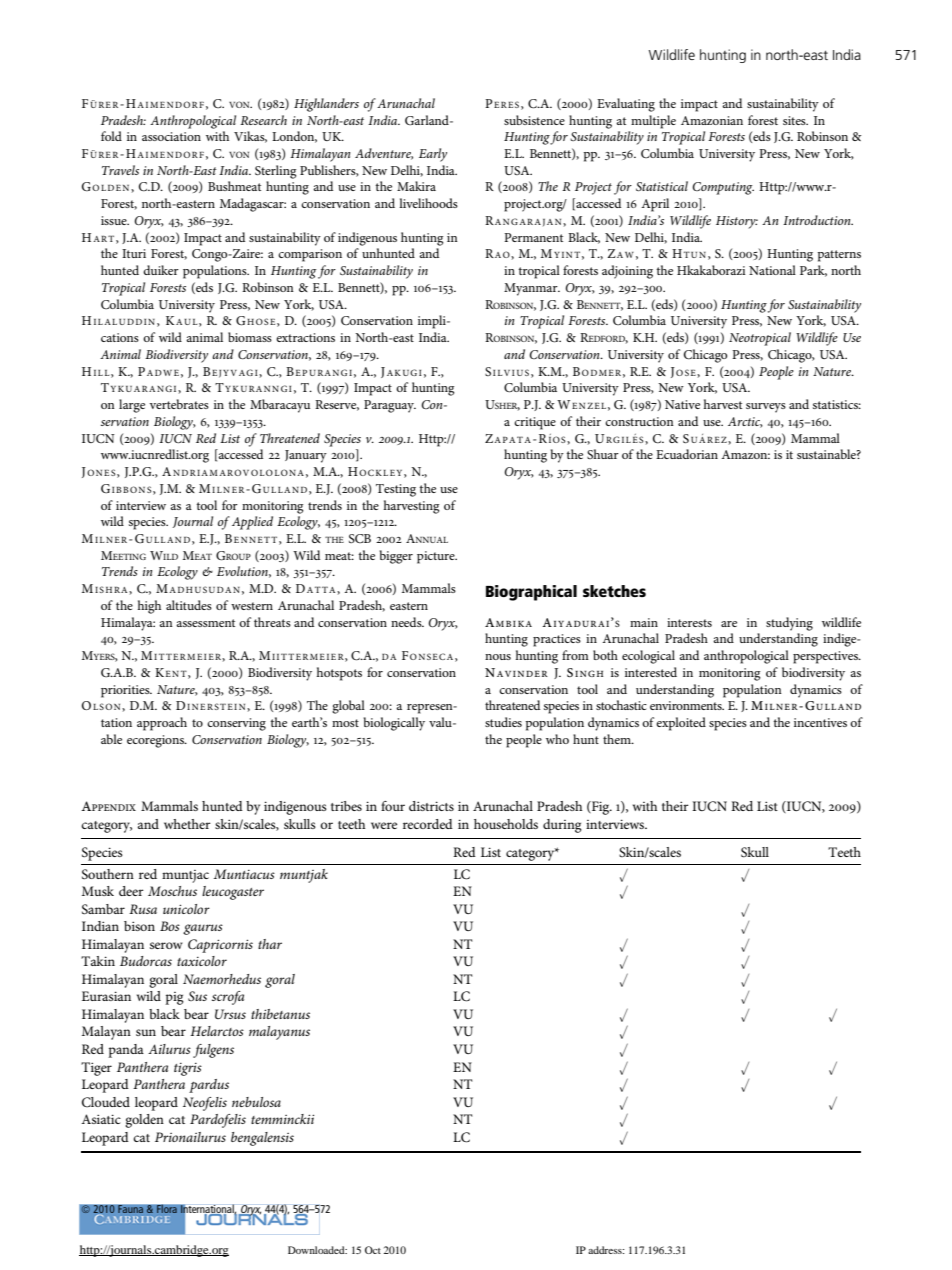  What do you see at coordinates (562, 826) in the image?
I see `during` at bounding box center [562, 826].
